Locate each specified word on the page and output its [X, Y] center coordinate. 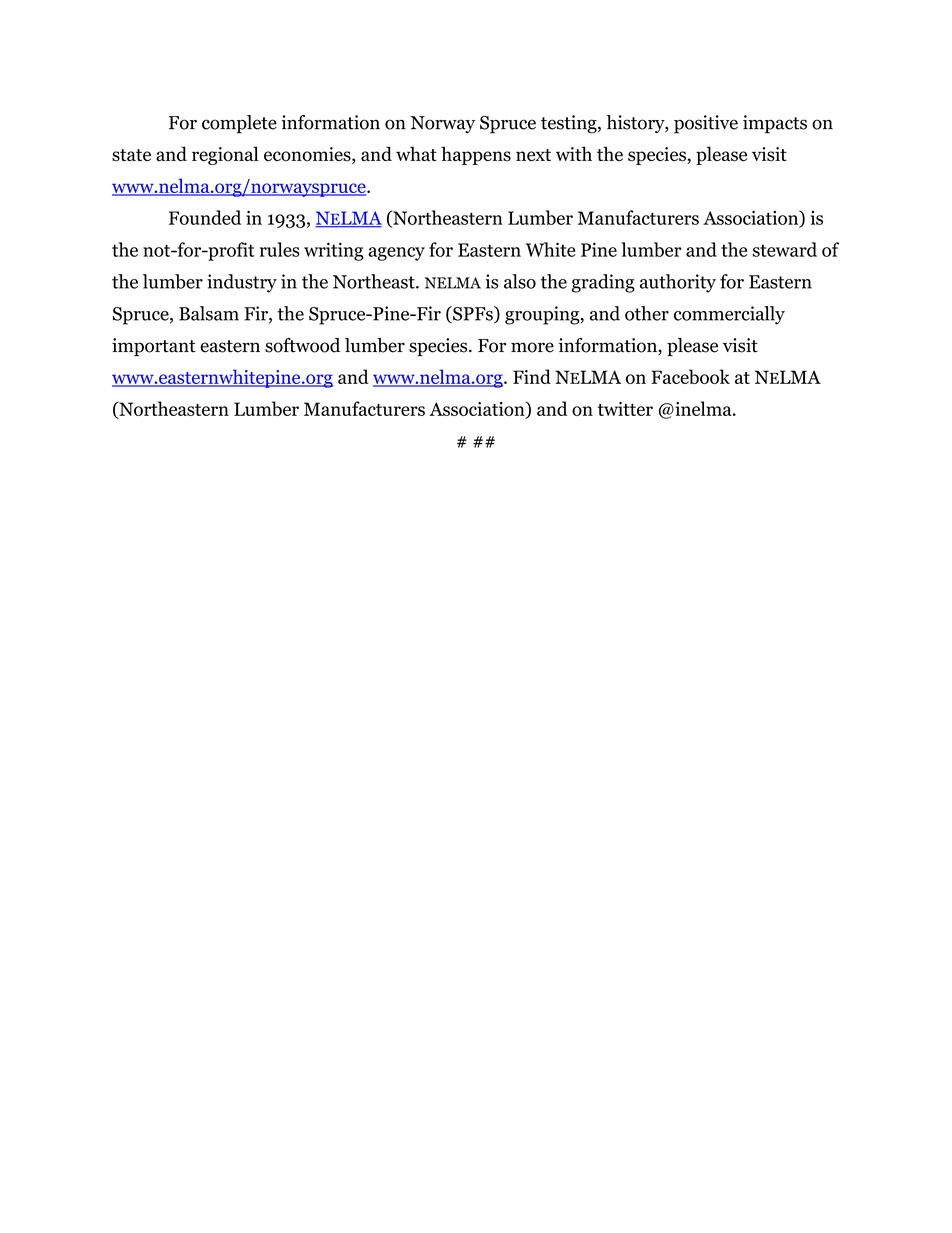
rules [280, 249]
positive [706, 124]
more [532, 347]
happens [476, 155]
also [520, 281]
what [416, 153]
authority [678, 283]
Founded [205, 217]
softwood [302, 345]
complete [239, 124]
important [154, 347]
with [574, 153]
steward [785, 249]
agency [396, 254]
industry [242, 283]
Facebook [690, 376]
